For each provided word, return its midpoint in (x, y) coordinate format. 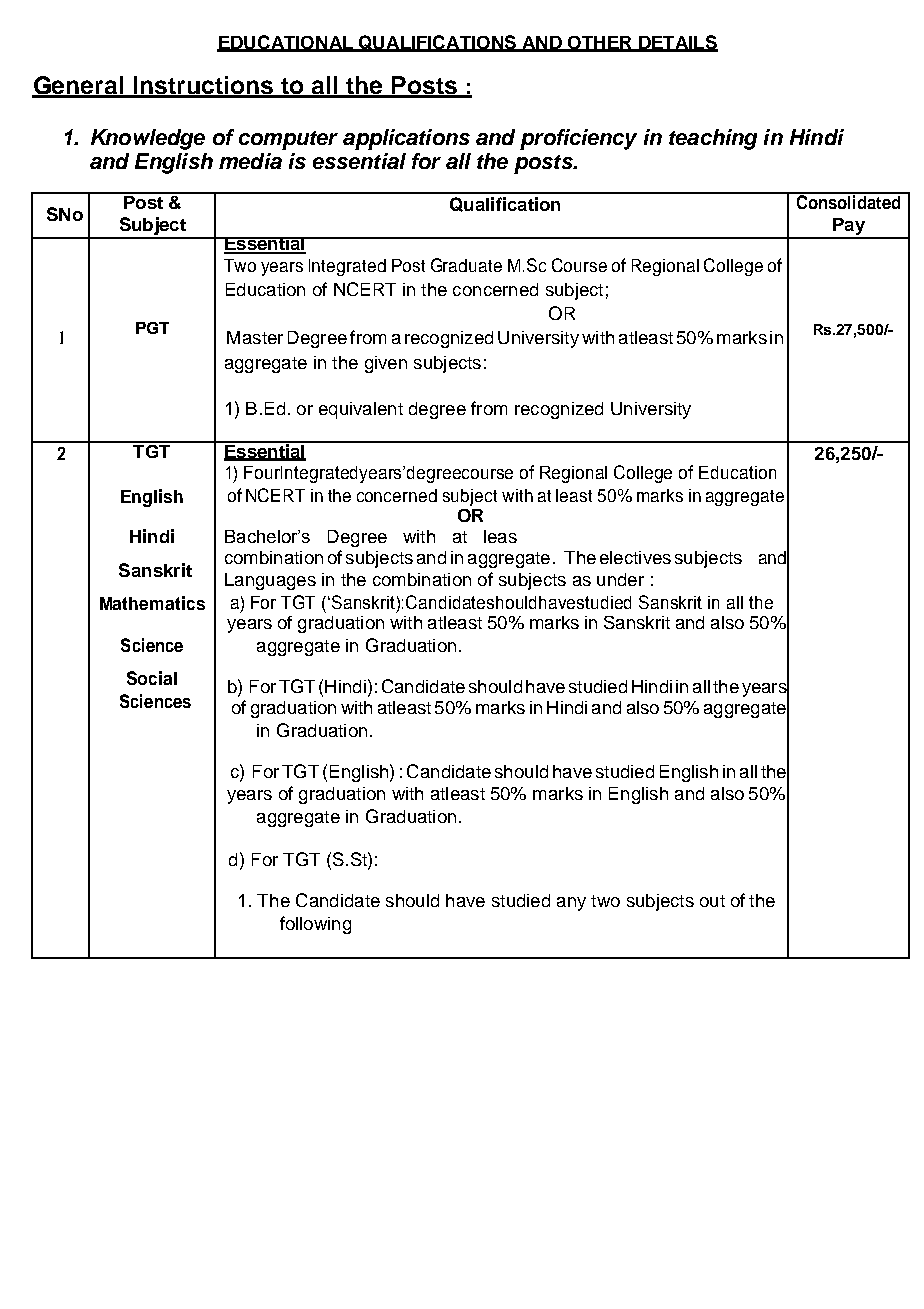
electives (635, 557)
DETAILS (677, 43)
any (571, 904)
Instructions (203, 86)
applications (406, 139)
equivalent (361, 410)
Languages (270, 581)
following (315, 925)
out (712, 901)
